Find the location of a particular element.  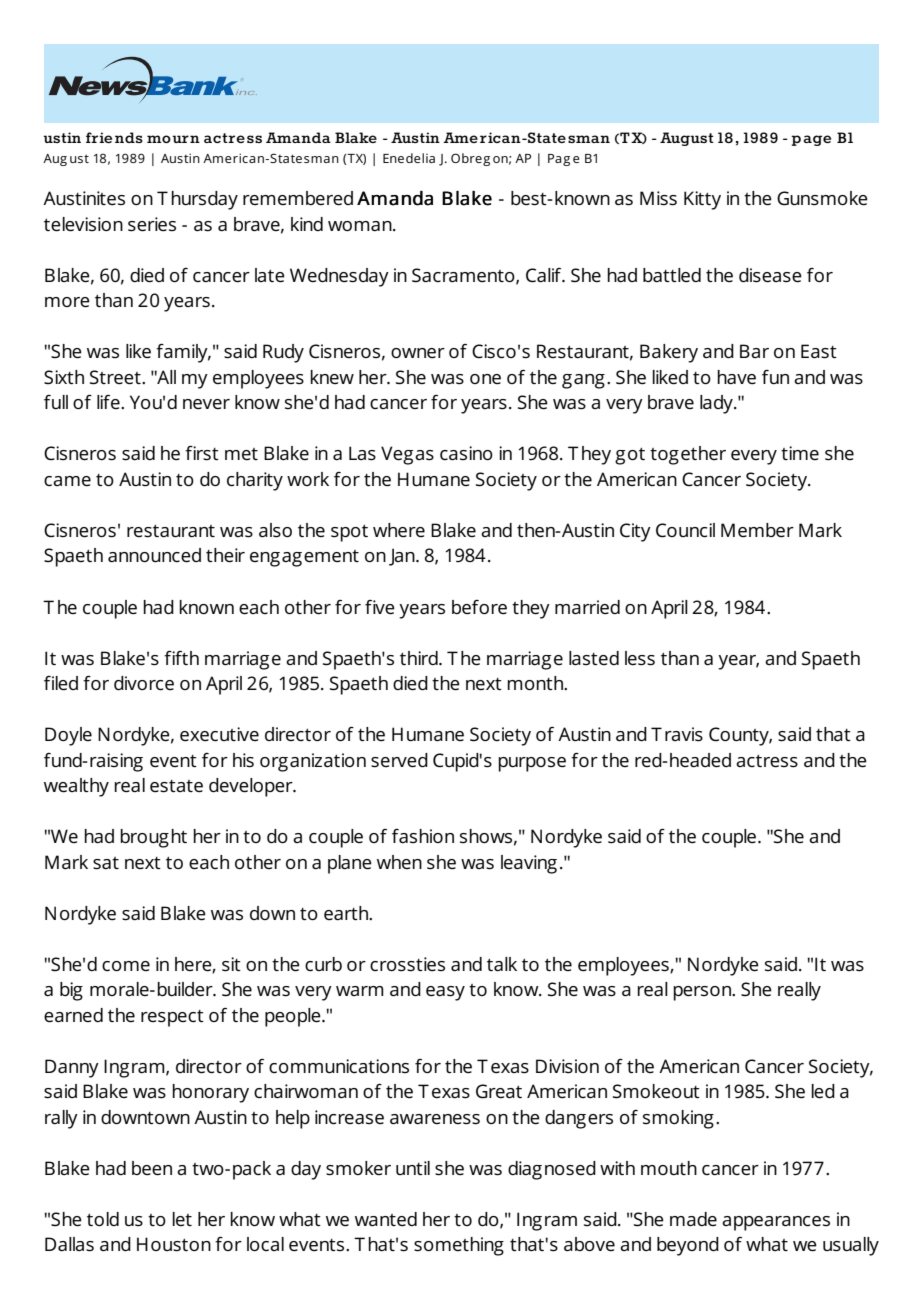

Kitty is located at coordinates (702, 200).
